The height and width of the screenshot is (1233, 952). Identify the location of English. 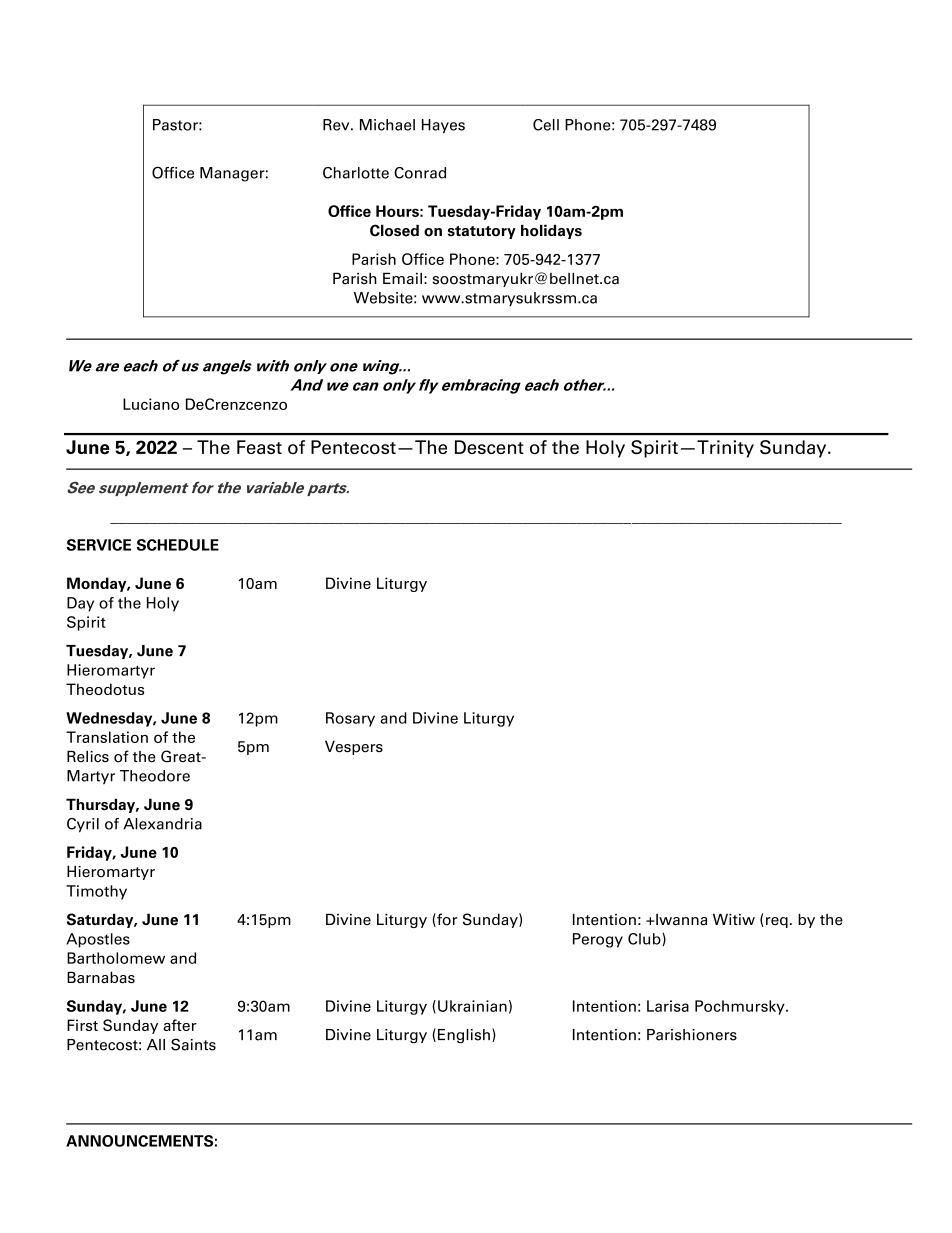
(464, 1036).
